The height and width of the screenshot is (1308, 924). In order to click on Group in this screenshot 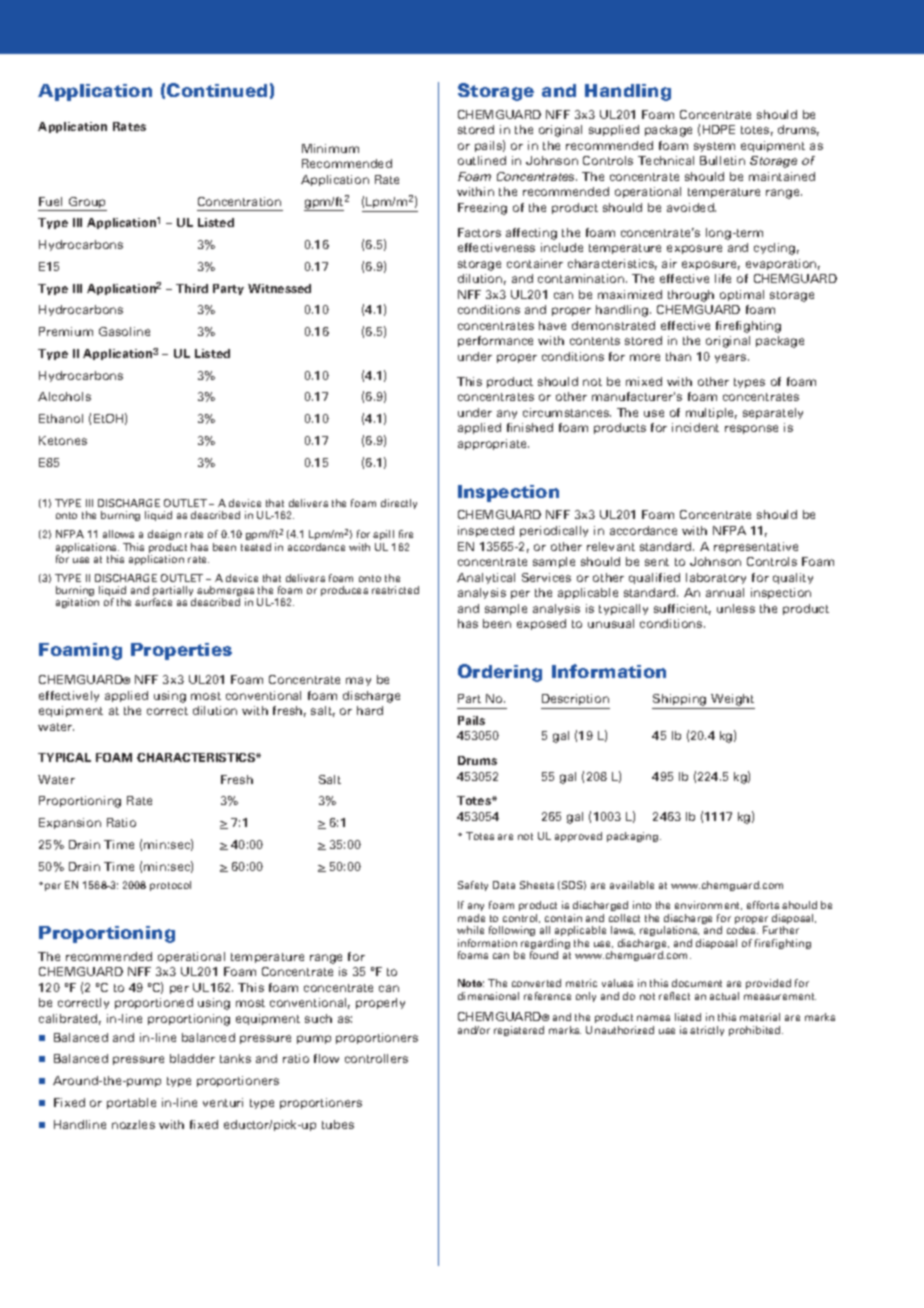, I will do `click(87, 204)`.
